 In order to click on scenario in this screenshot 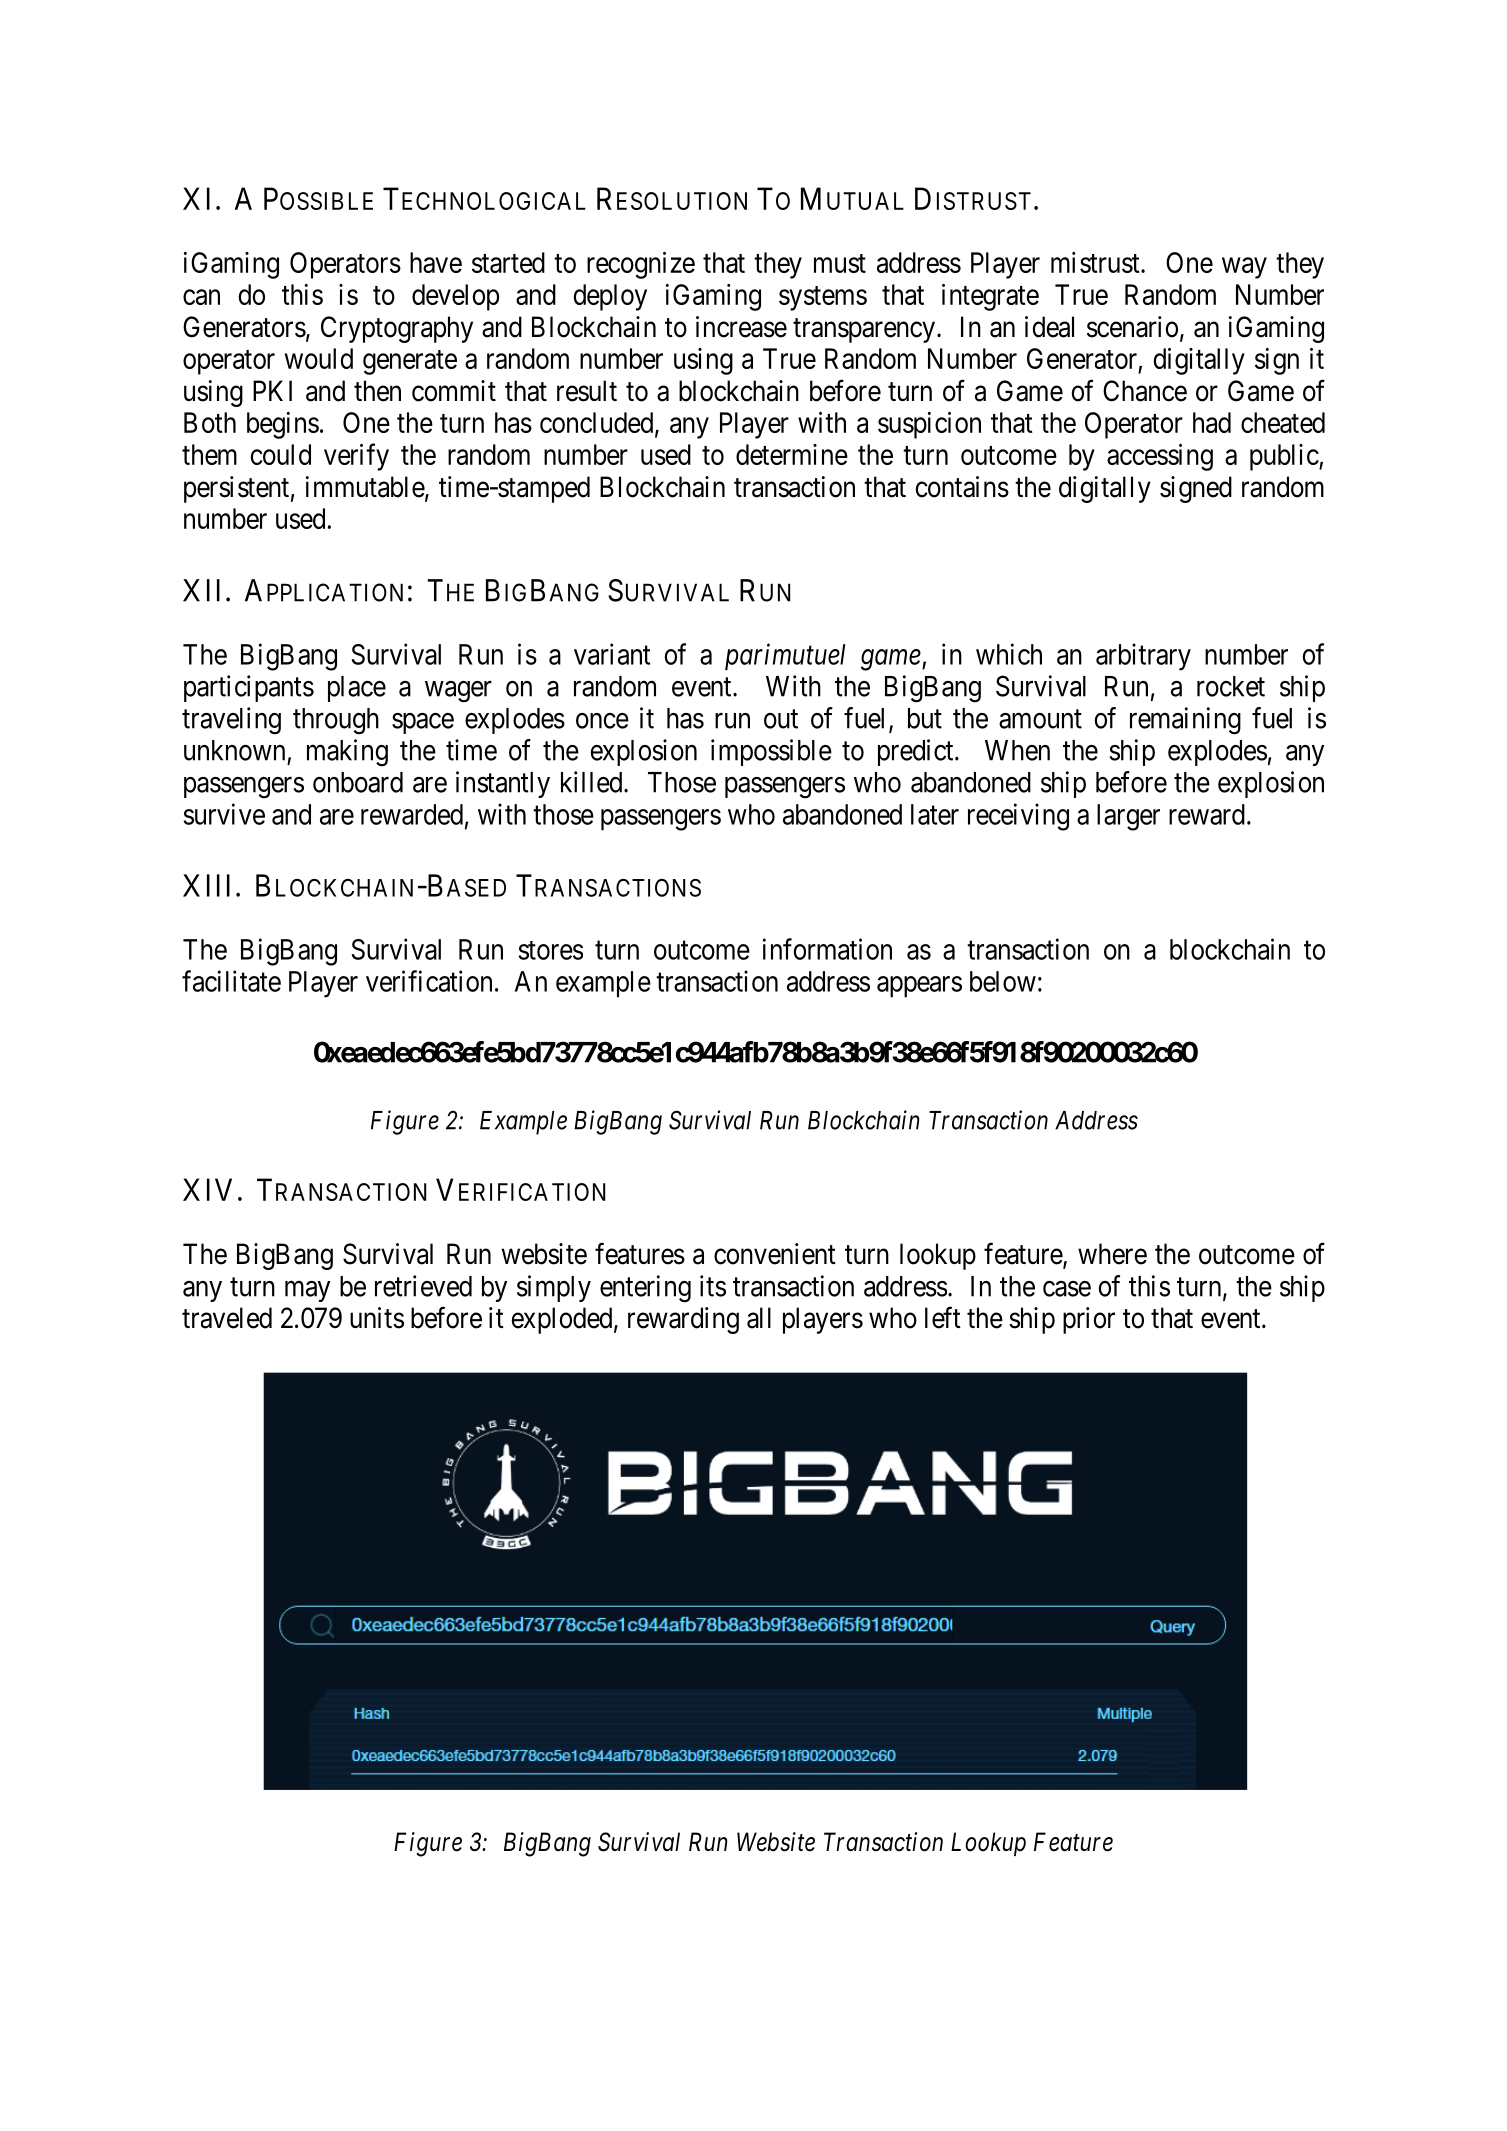, I will do `click(1132, 327)`.
